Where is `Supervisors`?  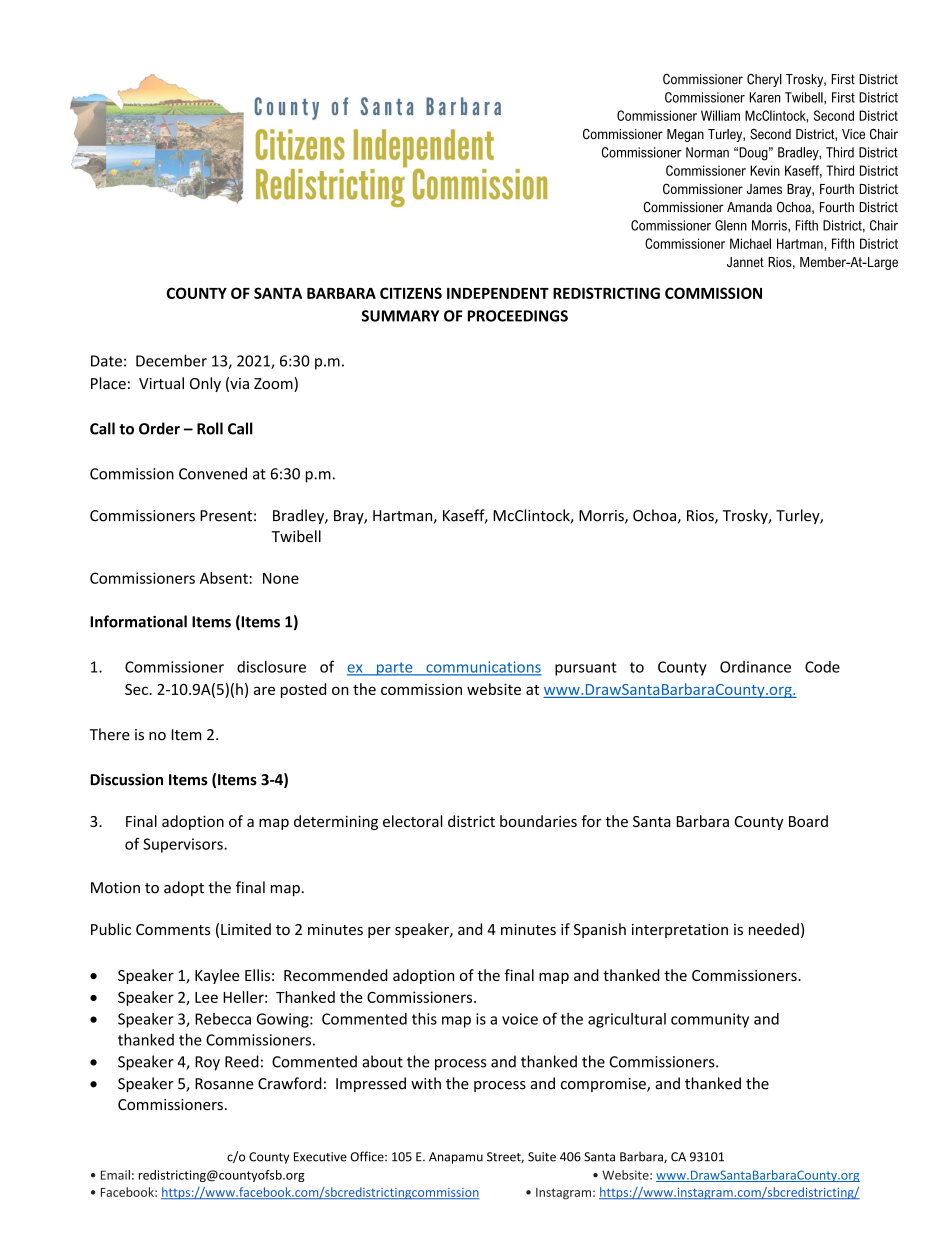
Supervisors is located at coordinates (184, 845).
